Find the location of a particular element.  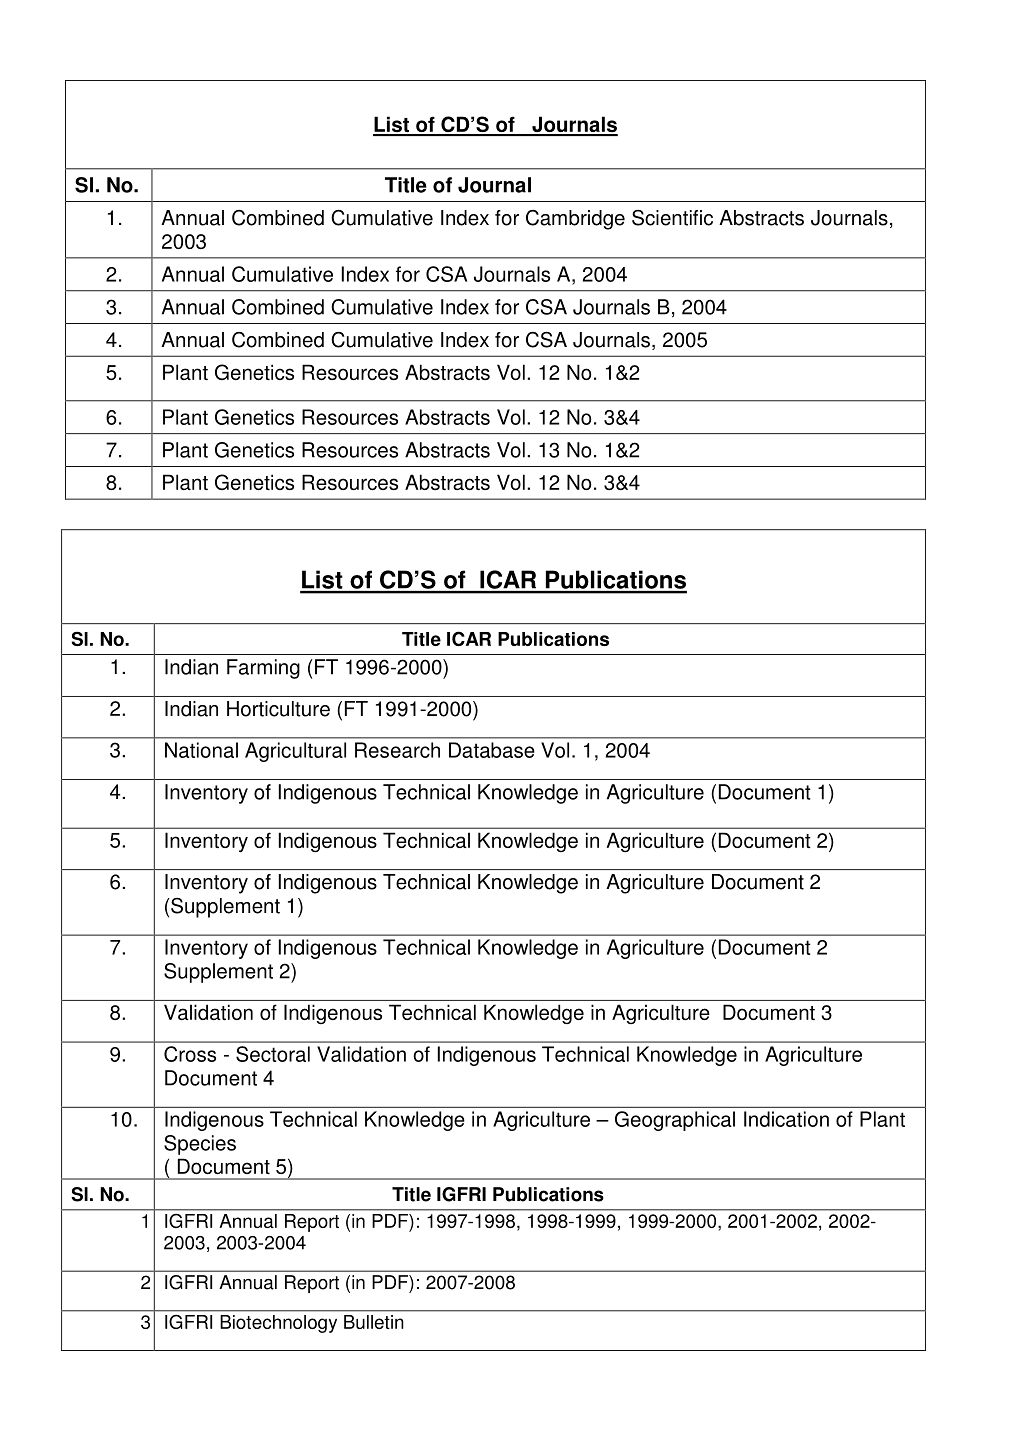

Database is located at coordinates (492, 750).
